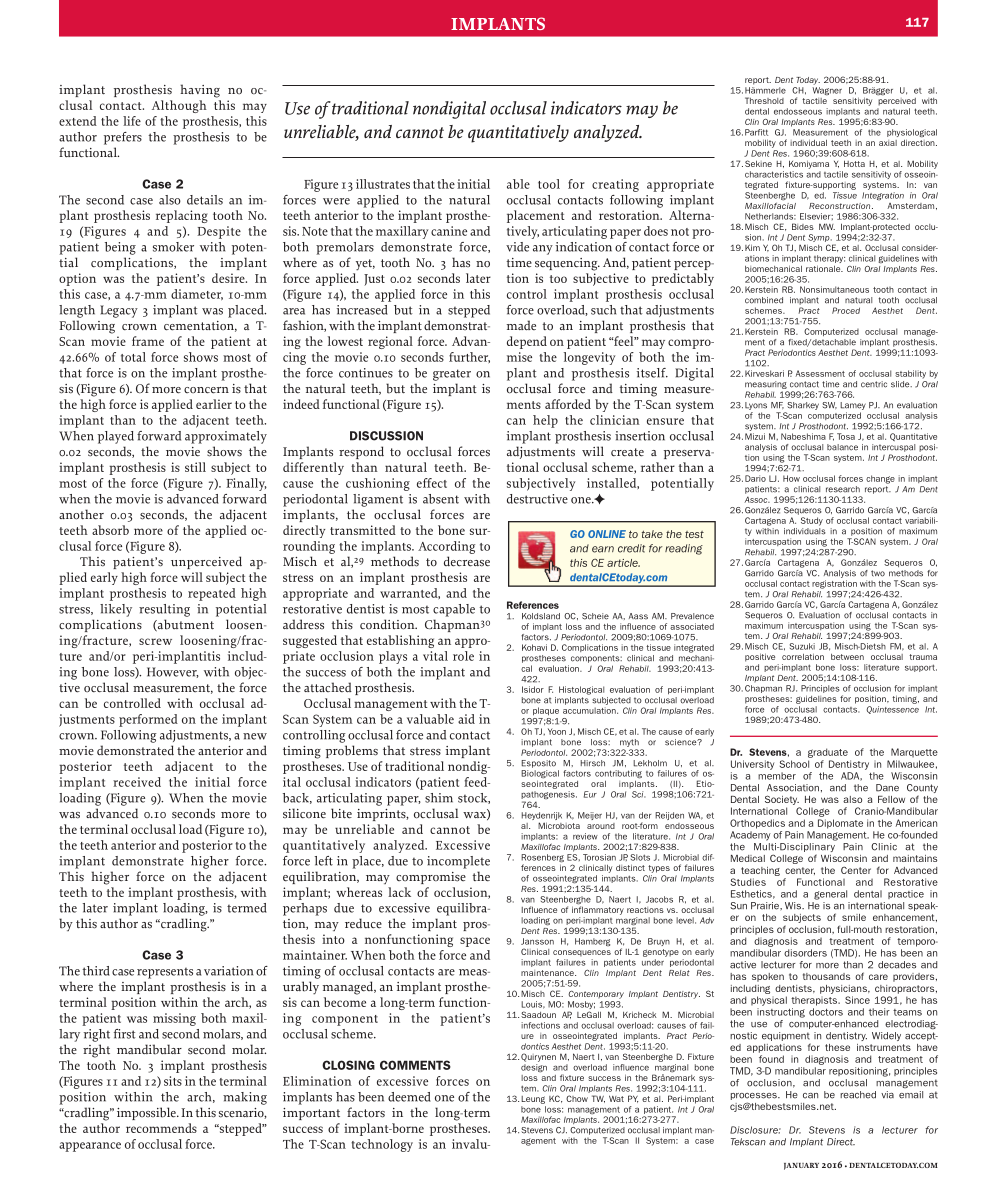 This screenshot has width=985, height=1204. Describe the element at coordinates (161, 1128) in the screenshot. I see `recommends` at that location.
